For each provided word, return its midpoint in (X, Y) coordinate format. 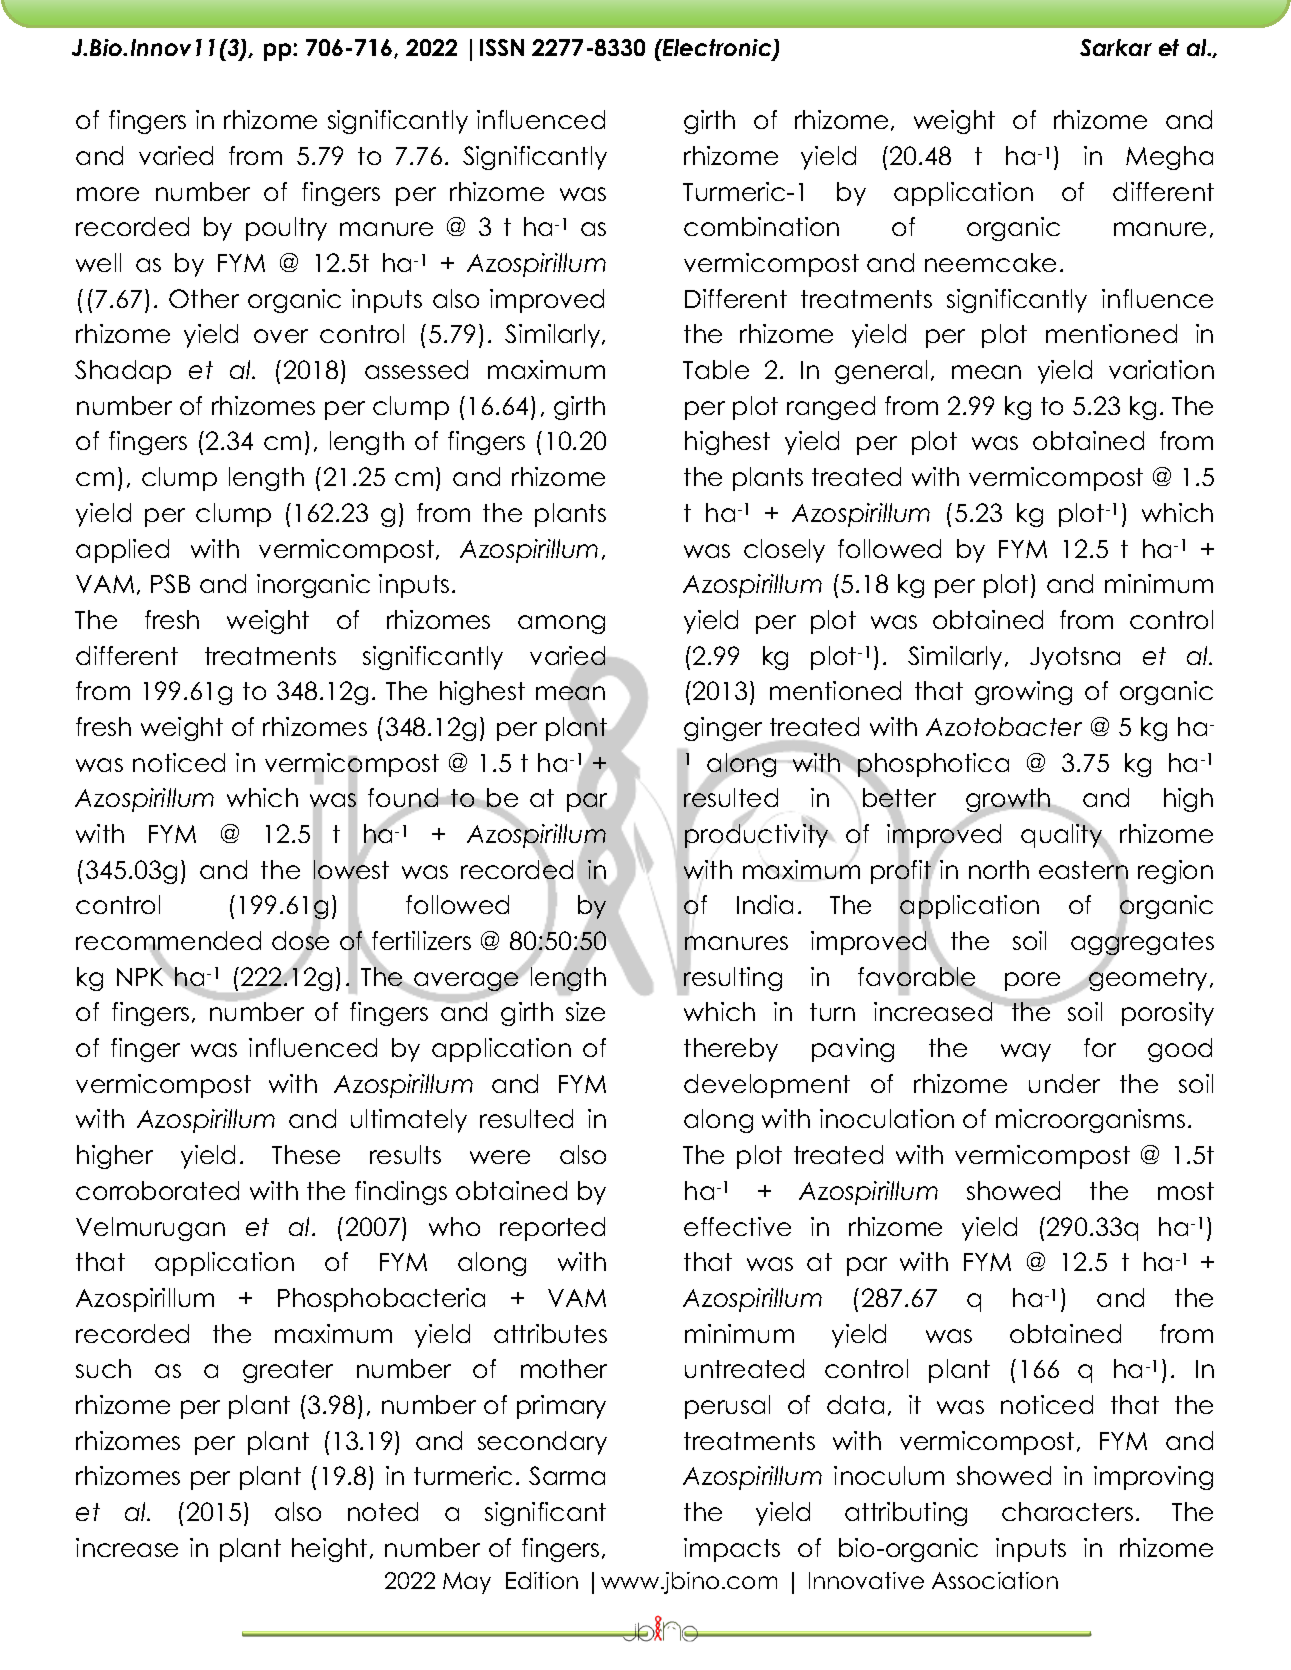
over (281, 336)
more (108, 194)
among (561, 624)
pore (1034, 983)
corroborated (157, 1190)
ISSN (502, 47)
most (1186, 1191)
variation (1161, 369)
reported (552, 1229)
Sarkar (1116, 47)
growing (1023, 693)
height (329, 1550)
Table (716, 369)
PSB (170, 583)
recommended (168, 942)
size (585, 1011)
